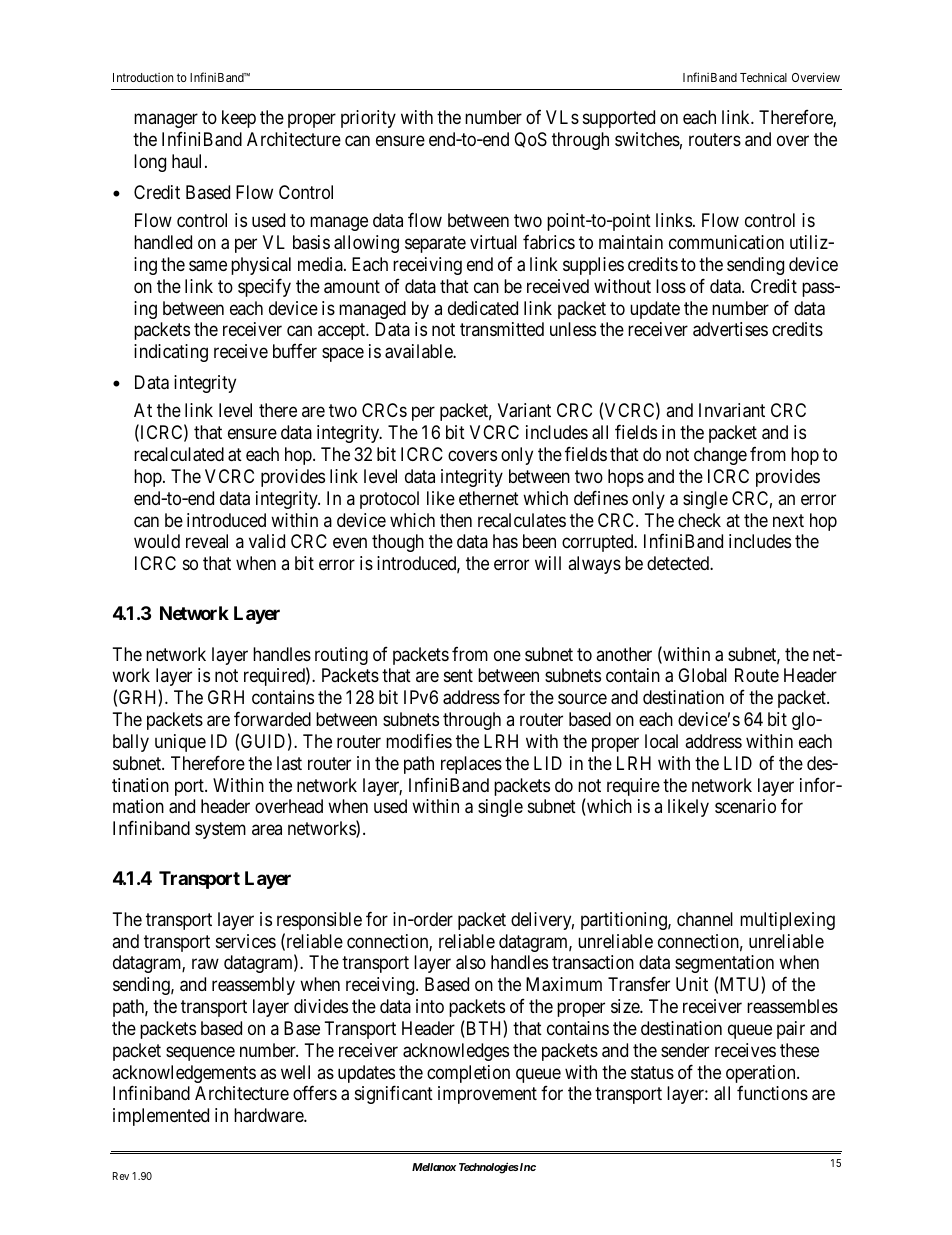 The height and width of the screenshot is (1235, 952). I want to click on communication, so click(726, 242).
